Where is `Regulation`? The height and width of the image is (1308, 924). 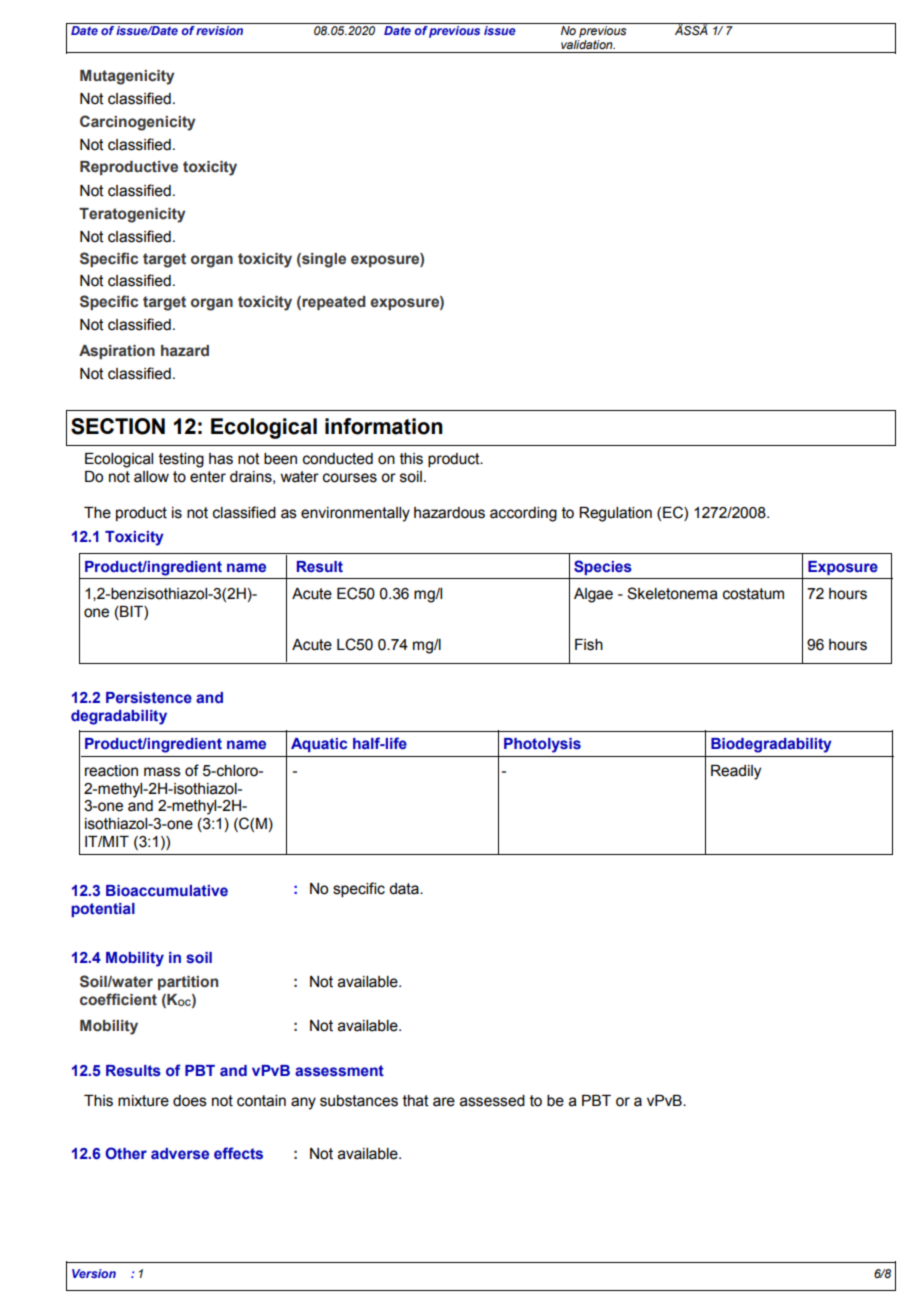
Regulation is located at coordinates (615, 514).
